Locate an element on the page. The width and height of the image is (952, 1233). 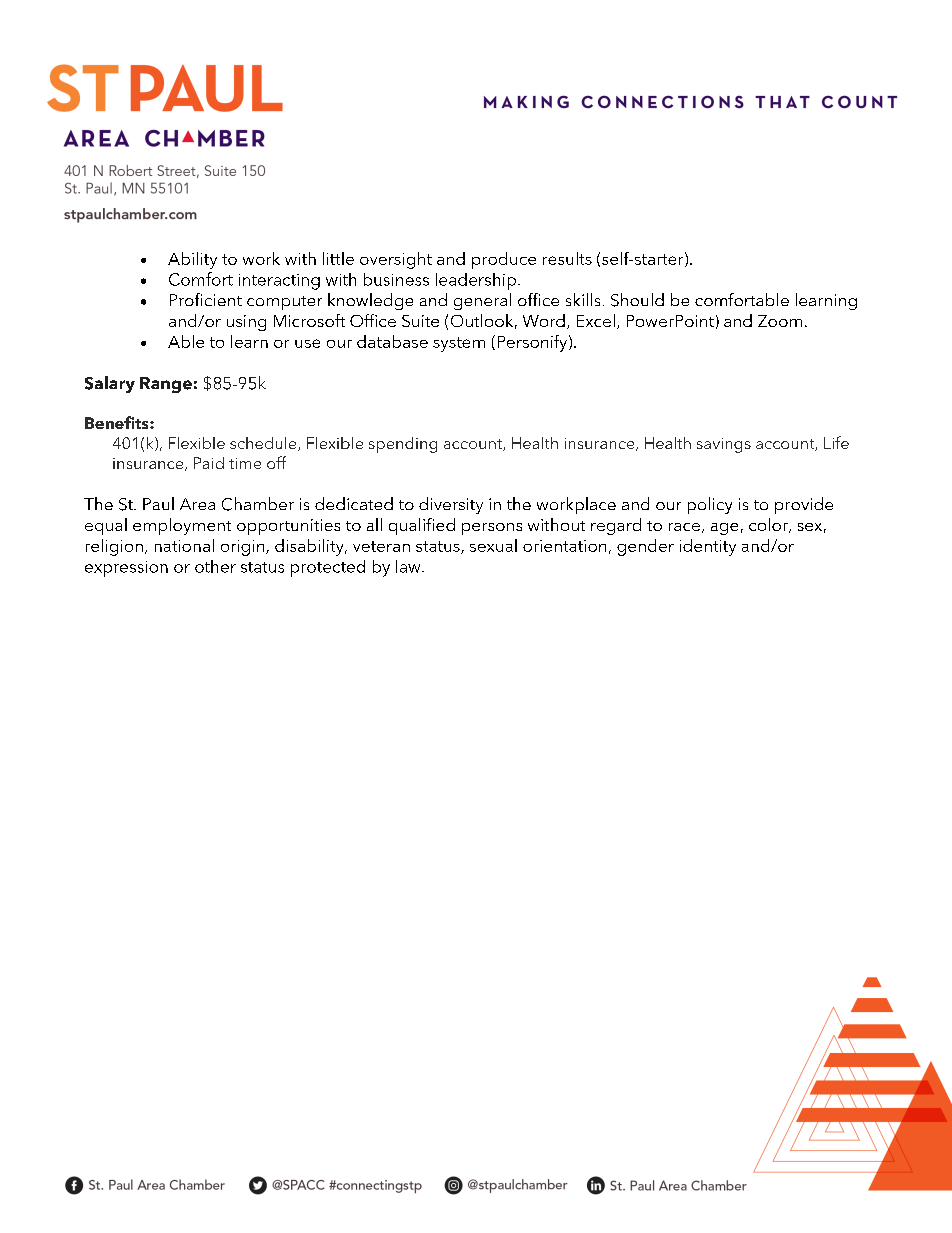
results is located at coordinates (567, 258).
